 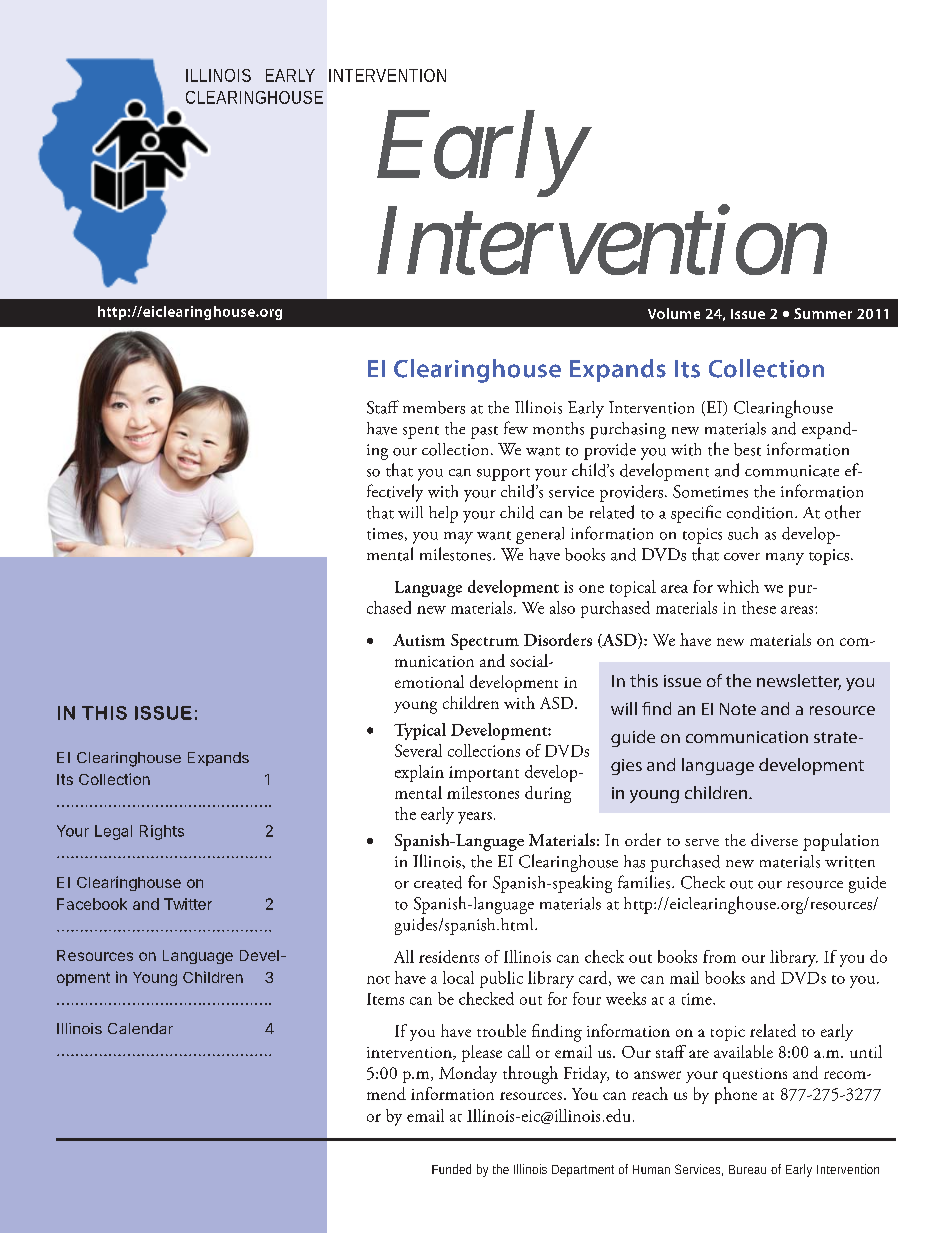 What do you see at coordinates (823, 313) in the screenshot?
I see `Summer` at bounding box center [823, 313].
